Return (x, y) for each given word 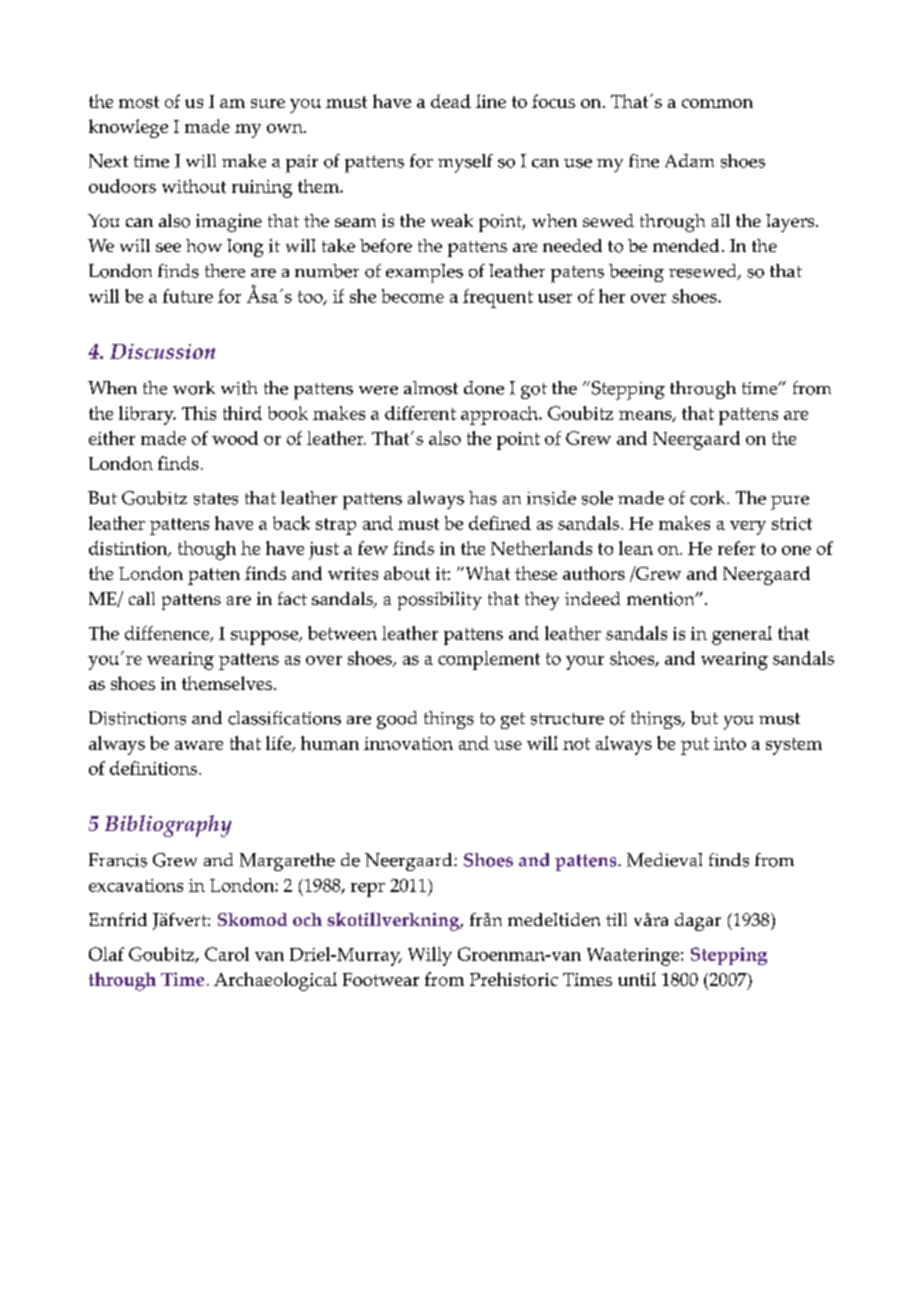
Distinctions (137, 718)
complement (489, 660)
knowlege (128, 128)
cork (709, 498)
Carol (227, 954)
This (199, 413)
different (420, 413)
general (742, 635)
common (717, 103)
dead (451, 101)
